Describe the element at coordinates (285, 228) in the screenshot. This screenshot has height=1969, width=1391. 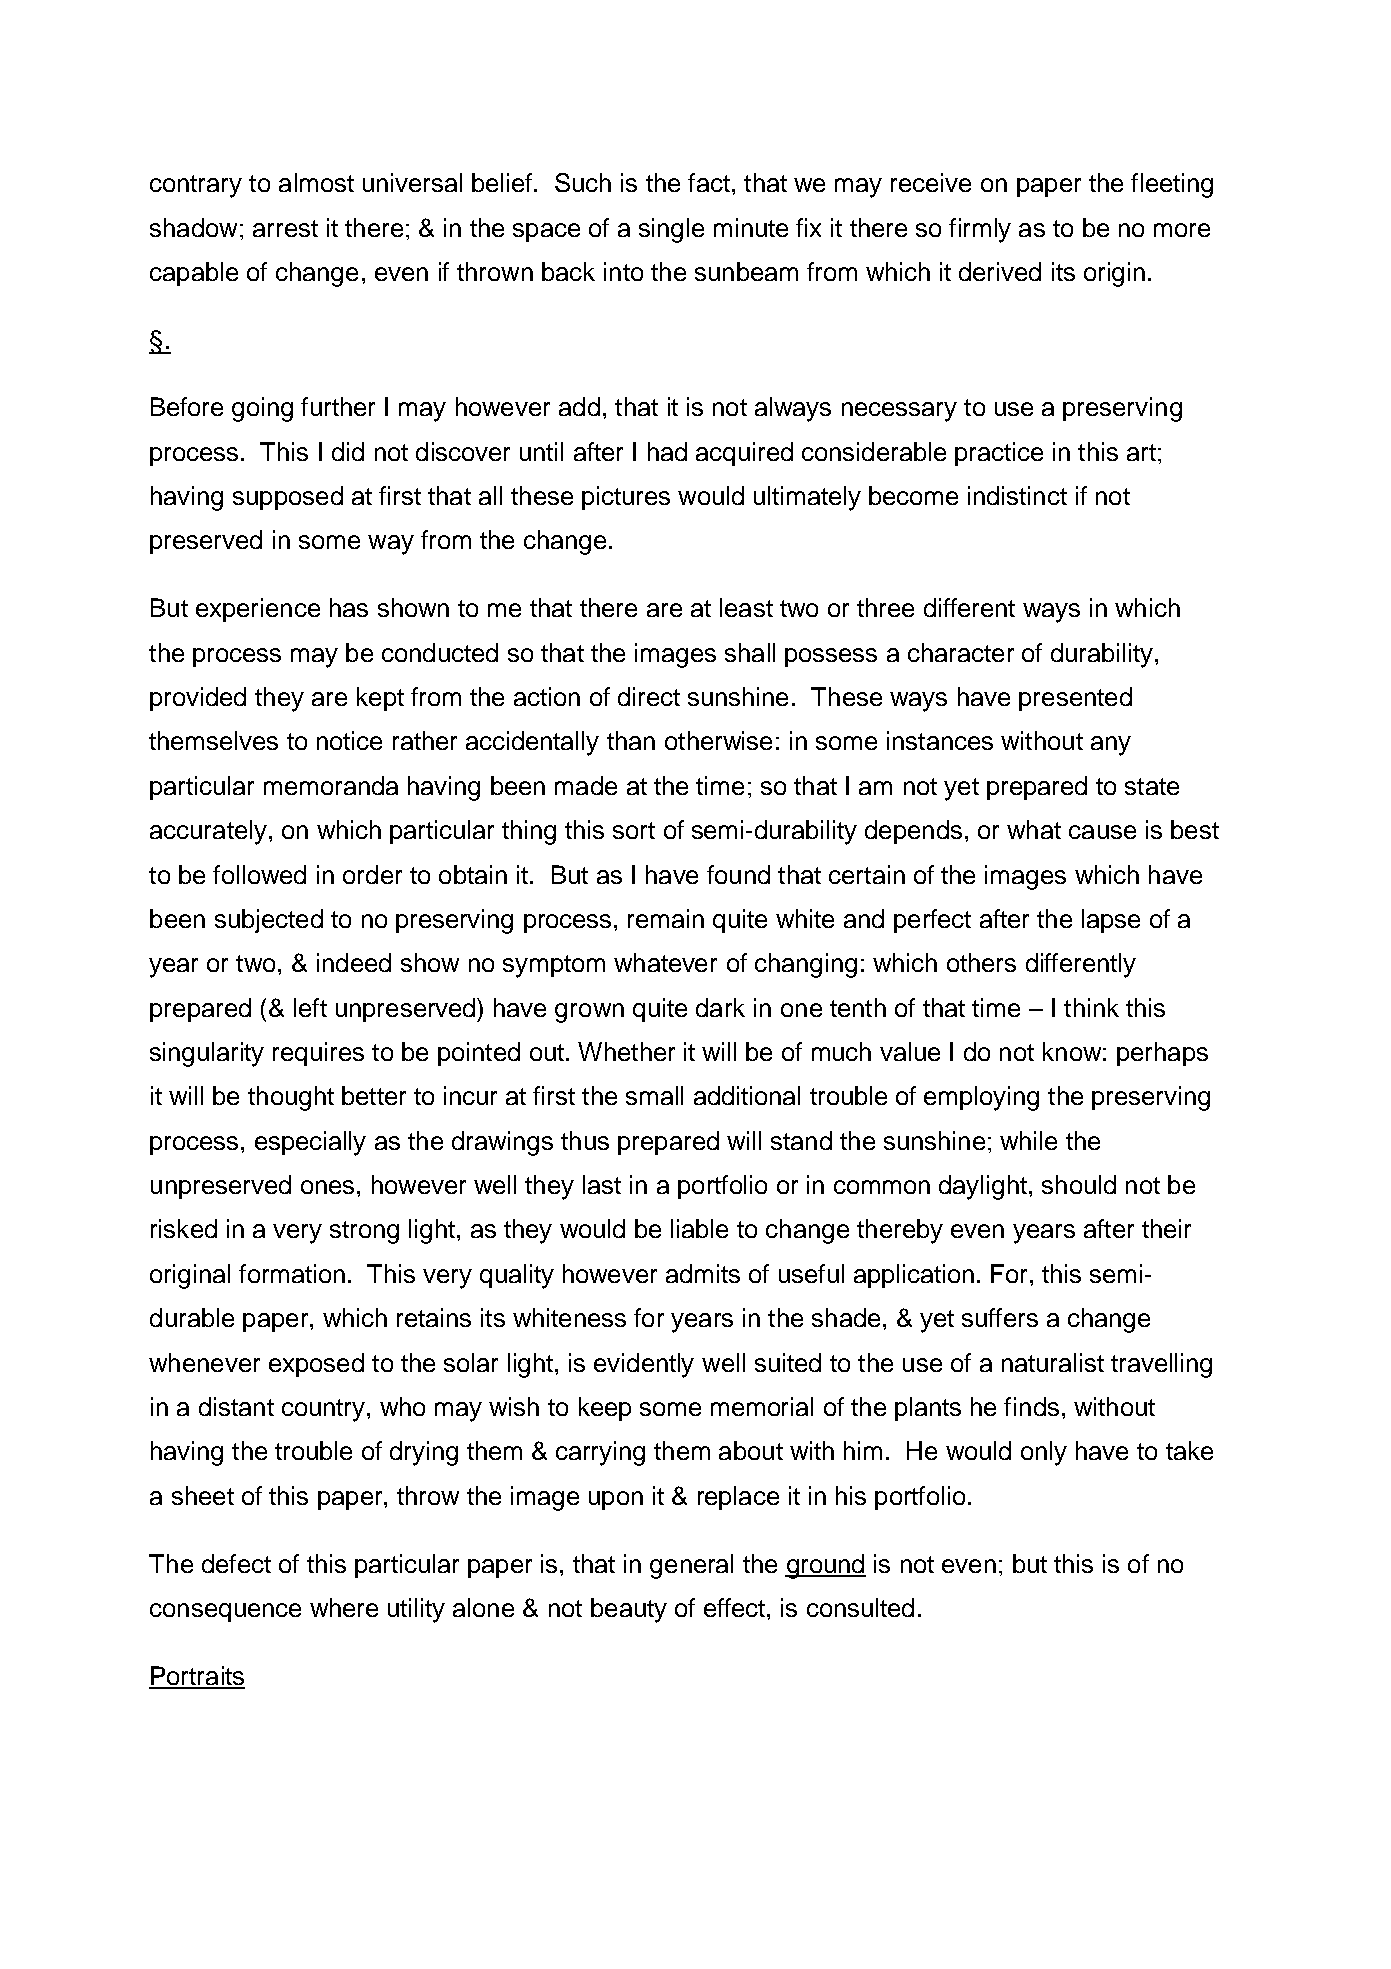
I see `arrest` at that location.
